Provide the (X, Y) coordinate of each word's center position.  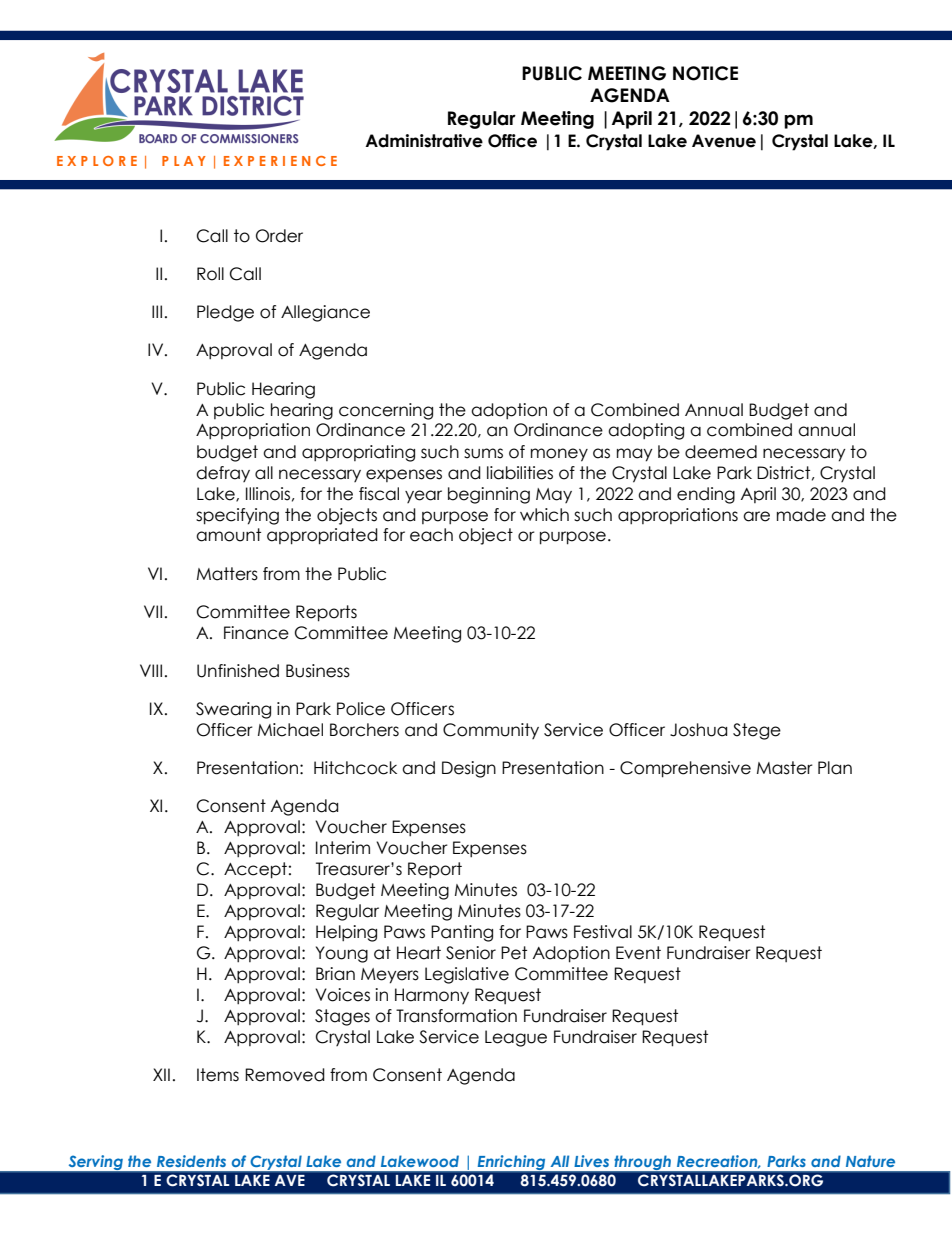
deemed (721, 452)
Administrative (424, 141)
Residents (191, 1161)
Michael (290, 730)
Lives (591, 1161)
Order (279, 236)
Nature (870, 1161)
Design (469, 769)
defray (223, 474)
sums (483, 453)
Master (785, 768)
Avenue (724, 141)
